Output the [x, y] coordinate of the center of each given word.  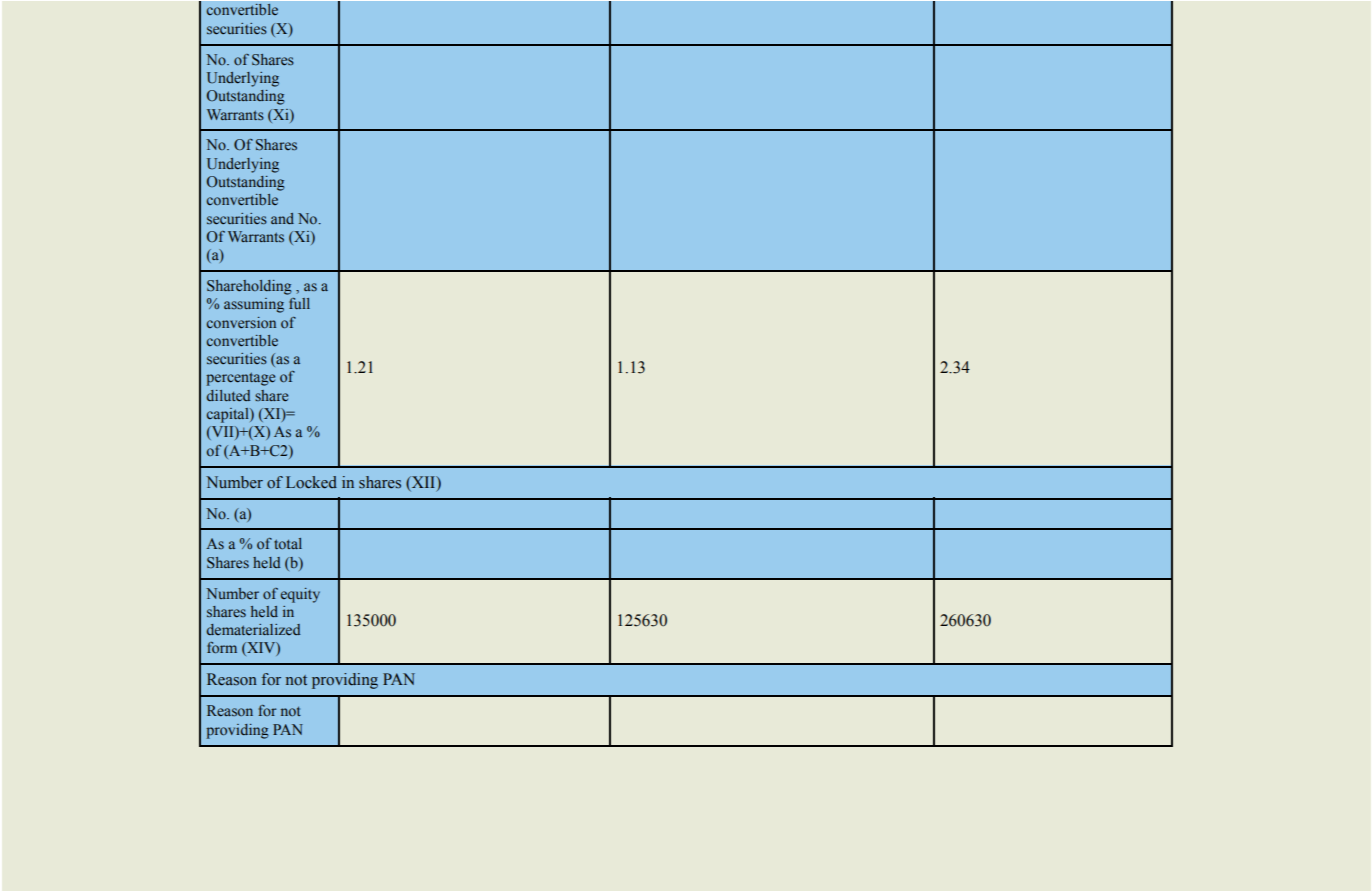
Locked [311, 482]
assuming [254, 305]
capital [229, 415]
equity [300, 595]
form [222, 647]
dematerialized [253, 629]
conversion [241, 322]
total [288, 543]
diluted [228, 395]
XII [424, 482]
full [299, 303]
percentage [240, 379]
